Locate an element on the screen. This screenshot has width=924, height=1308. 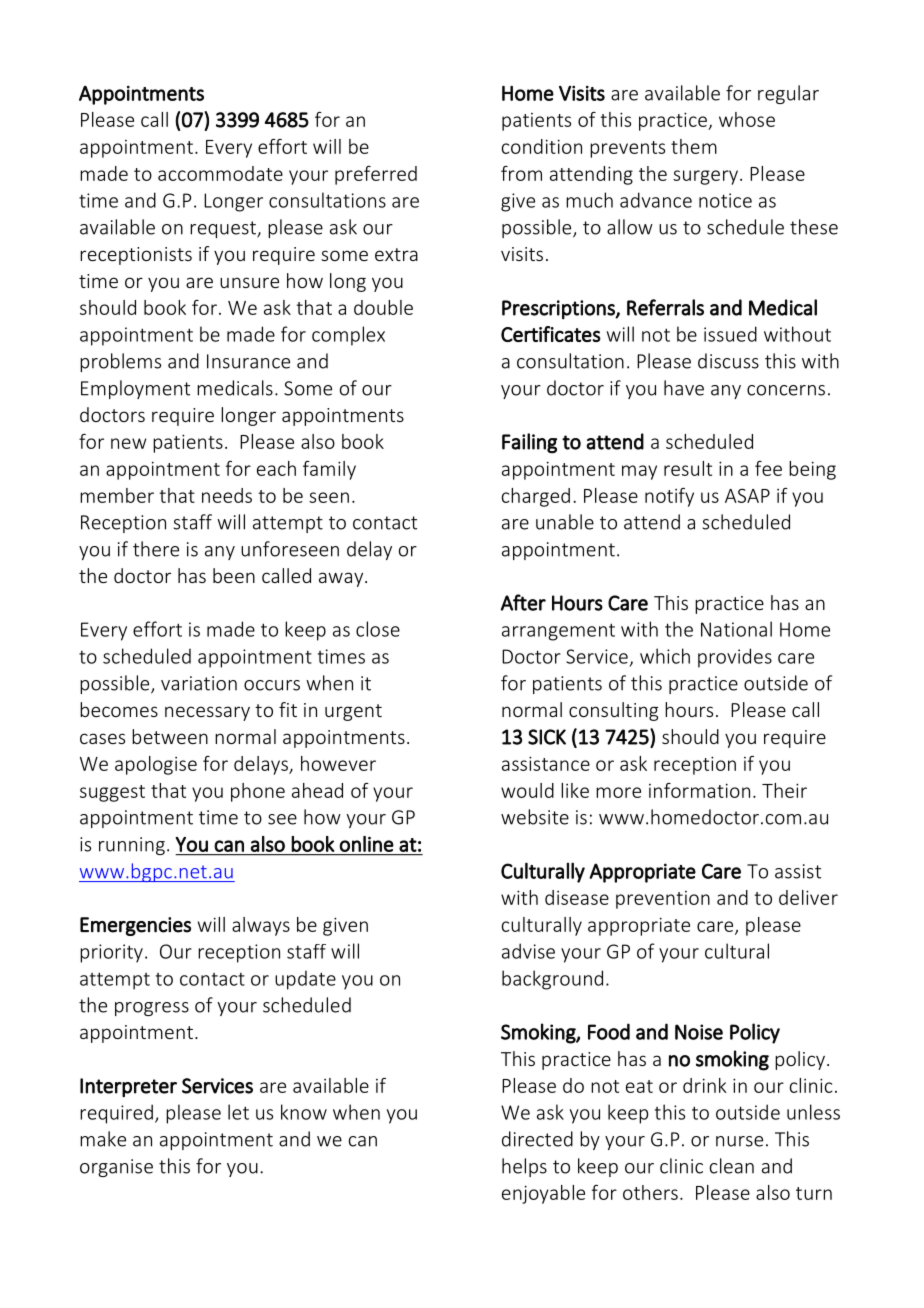
running is located at coordinates (132, 846).
